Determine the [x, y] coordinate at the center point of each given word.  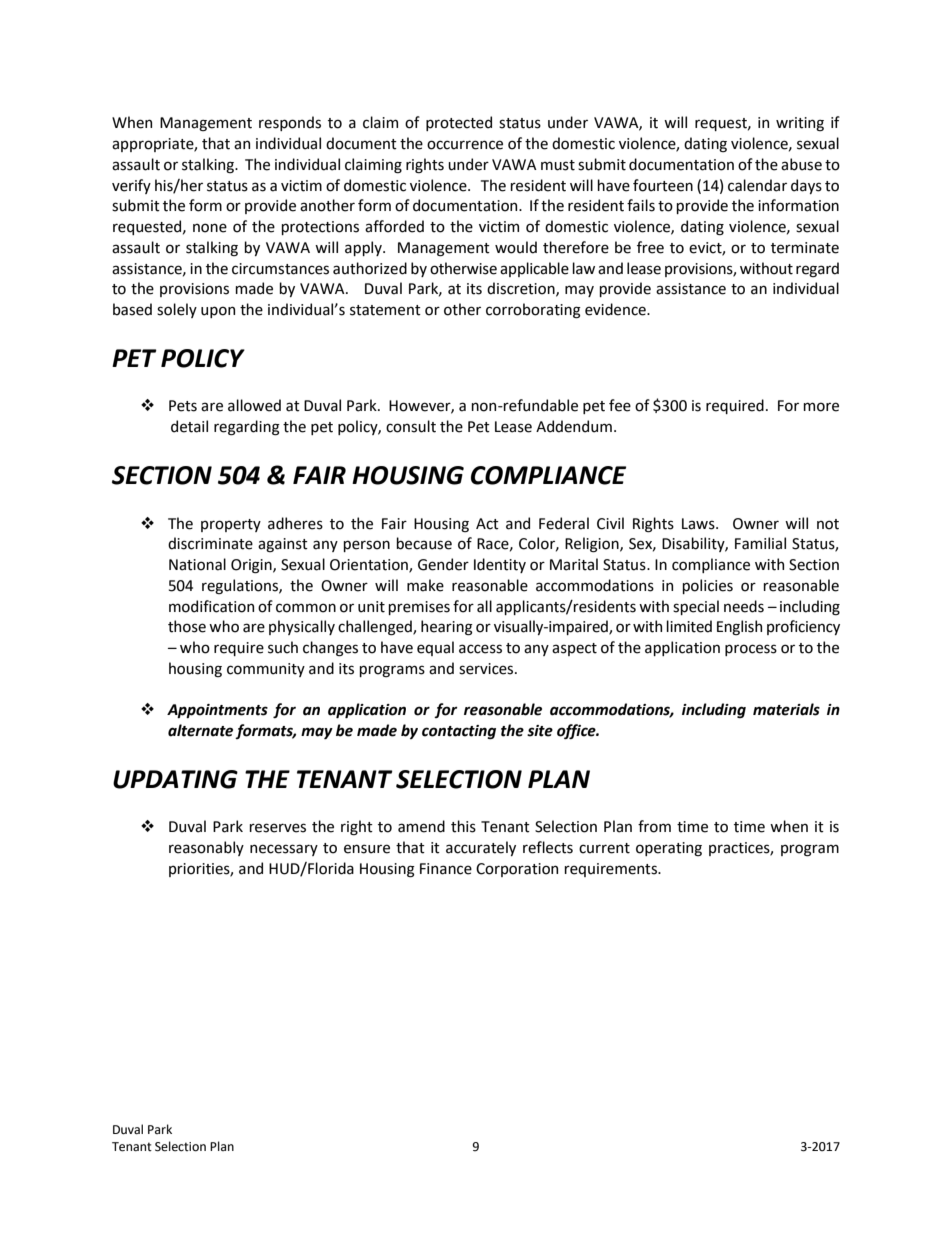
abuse [801, 164]
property [231, 525]
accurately [481, 848]
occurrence [465, 145]
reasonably [206, 848]
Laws [699, 524]
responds [290, 123]
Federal [564, 523]
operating [669, 849]
